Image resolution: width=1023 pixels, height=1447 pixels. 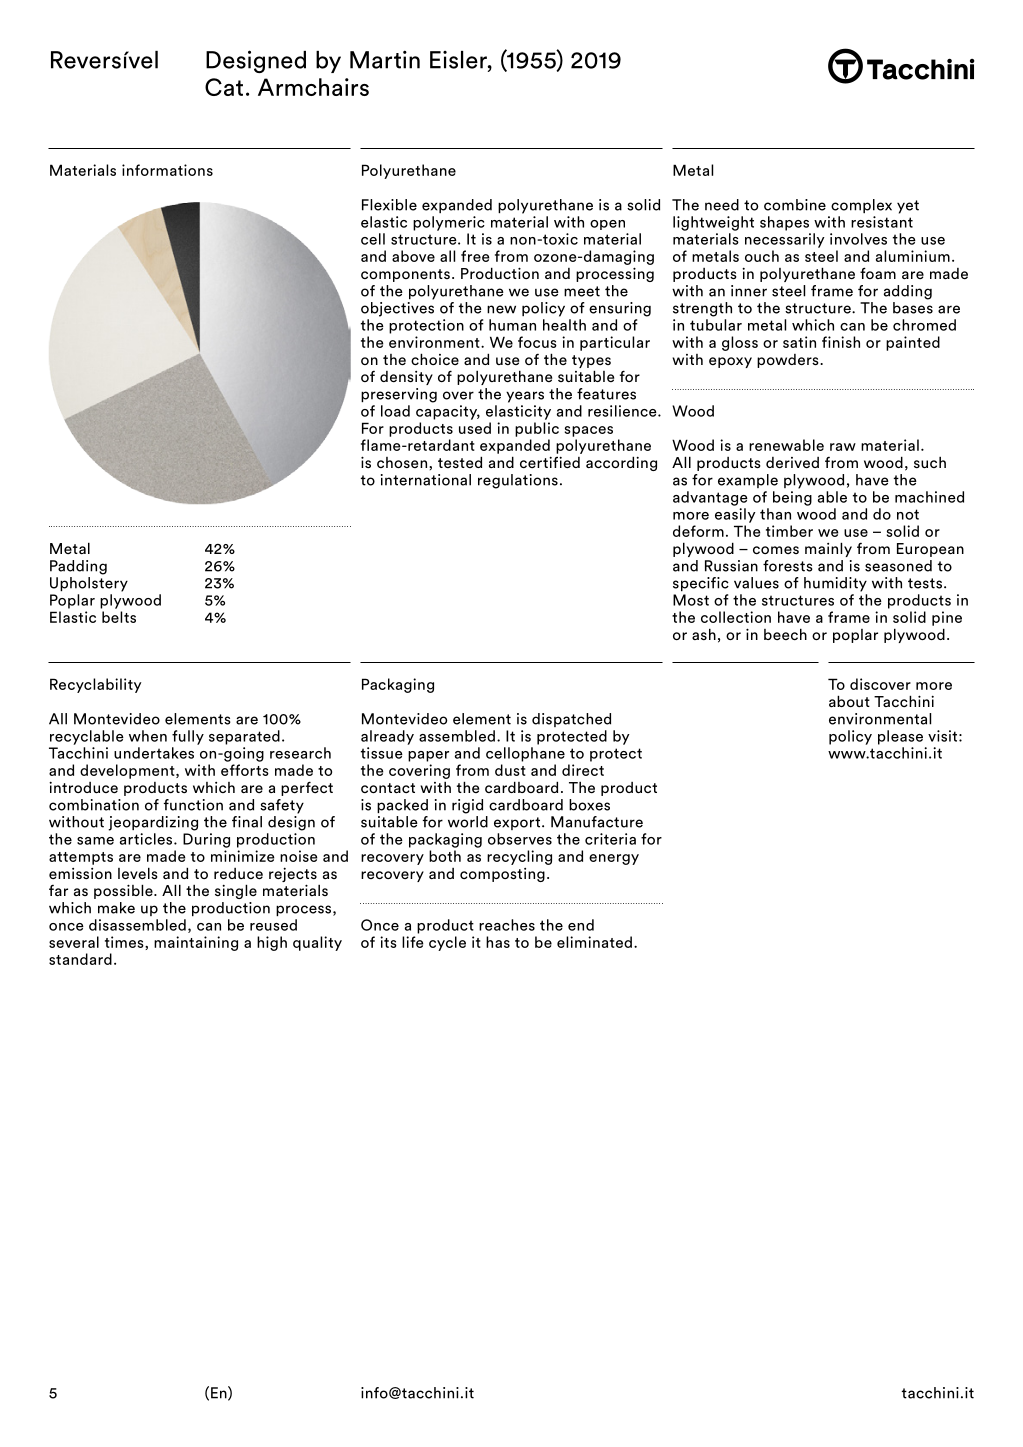 I want to click on Martin, so click(x=385, y=59).
